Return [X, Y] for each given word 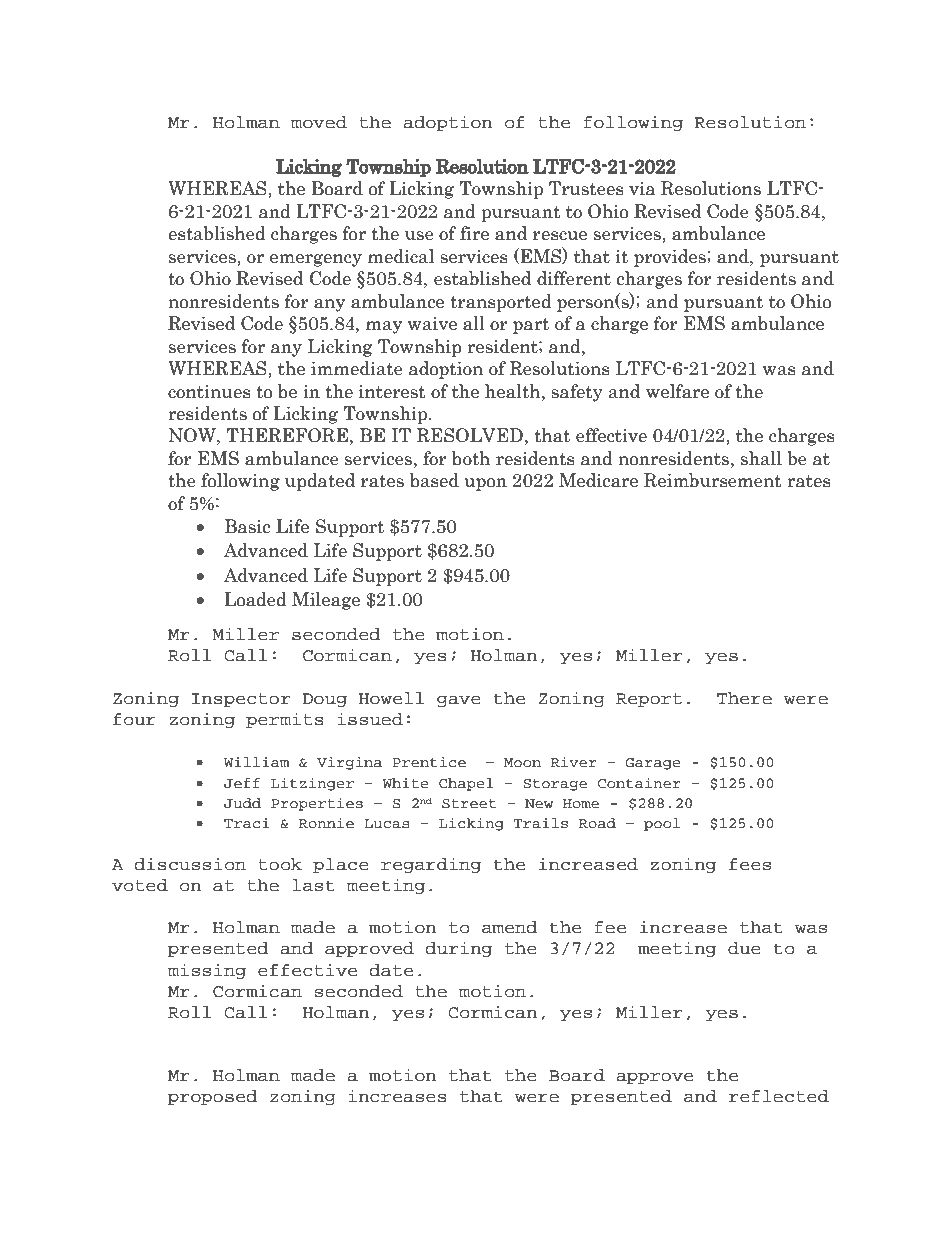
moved [319, 122]
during [458, 949]
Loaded [255, 599]
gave [459, 701]
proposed [212, 1097]
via [642, 189]
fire [474, 233]
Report [649, 700]
